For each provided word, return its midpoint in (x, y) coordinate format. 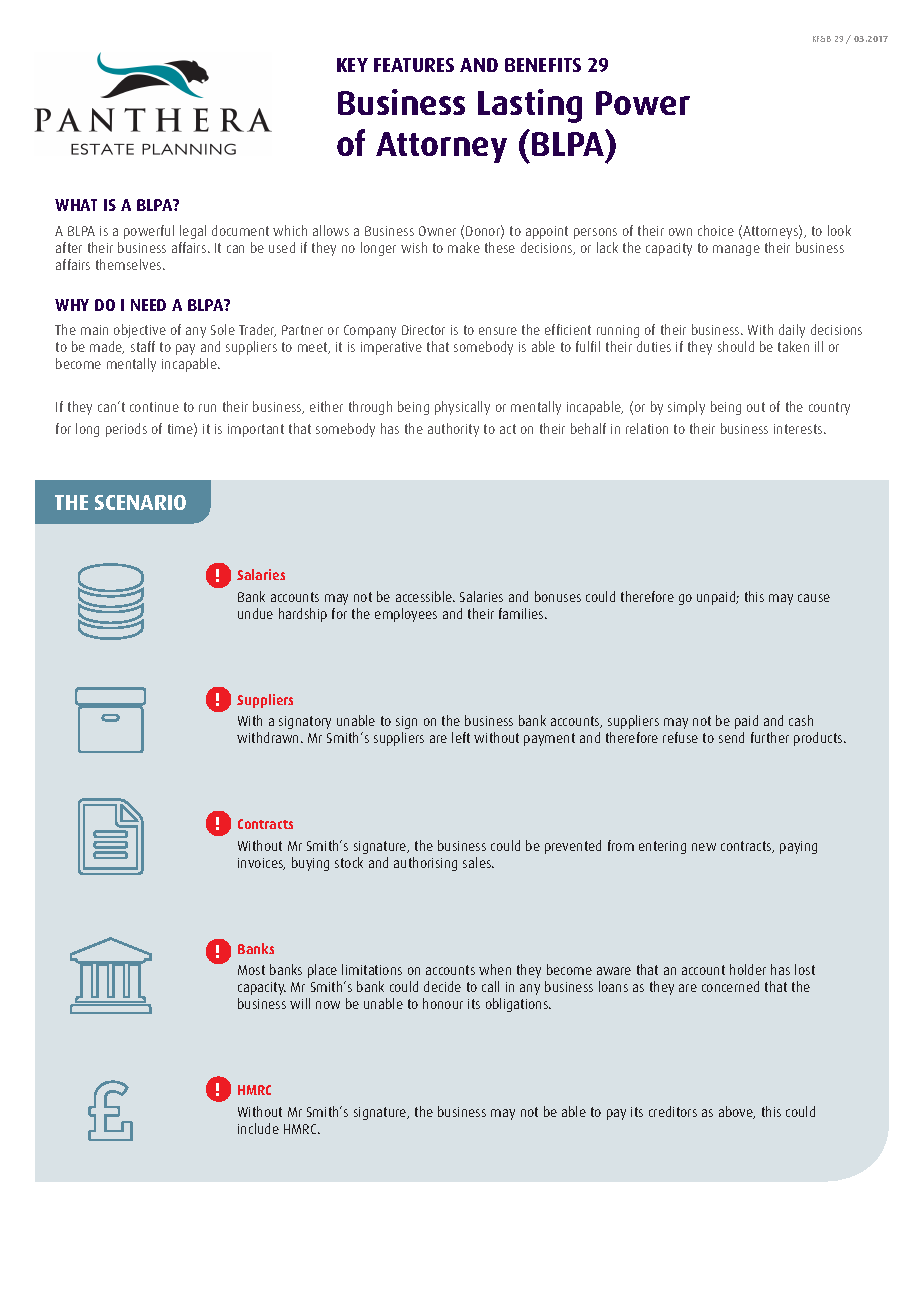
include (258, 1128)
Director (423, 330)
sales (478, 862)
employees (406, 615)
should (736, 346)
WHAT (76, 205)
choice (716, 230)
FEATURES (414, 65)
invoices (261, 864)
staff (143, 346)
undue (255, 613)
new (704, 847)
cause (814, 598)
